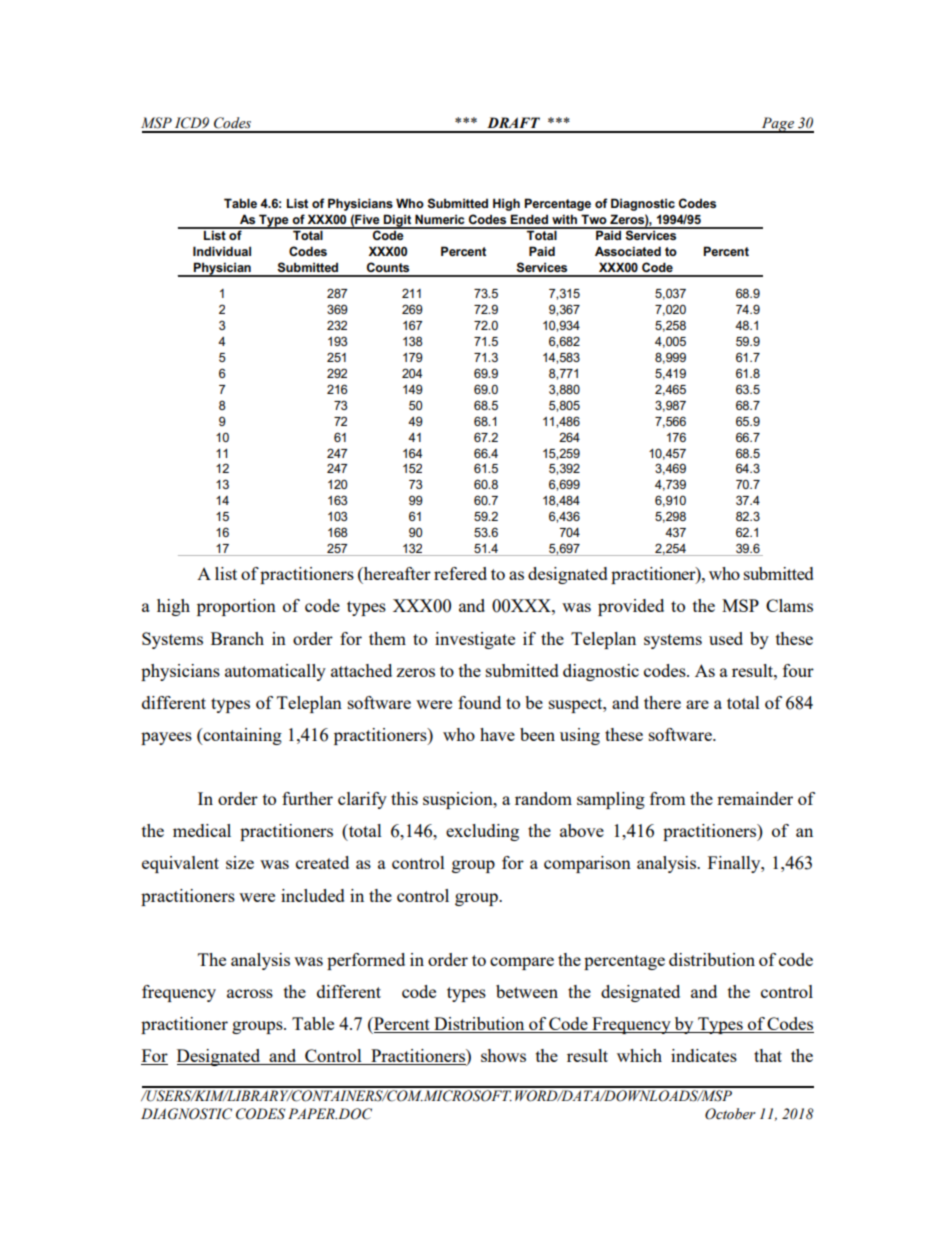  I want to click on proportion, so click(236, 607).
